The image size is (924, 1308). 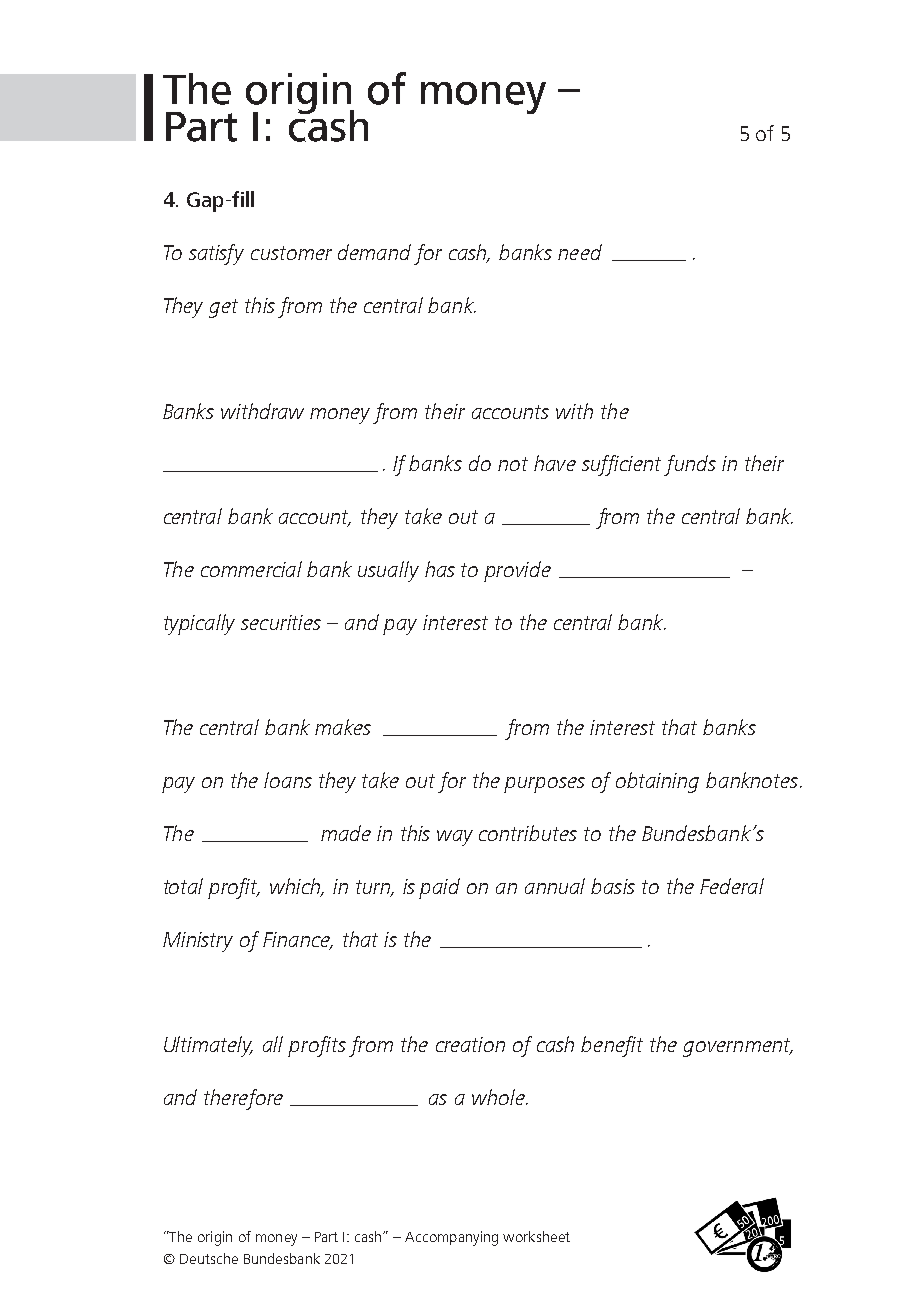 What do you see at coordinates (439, 888) in the image?
I see `paid` at bounding box center [439, 888].
